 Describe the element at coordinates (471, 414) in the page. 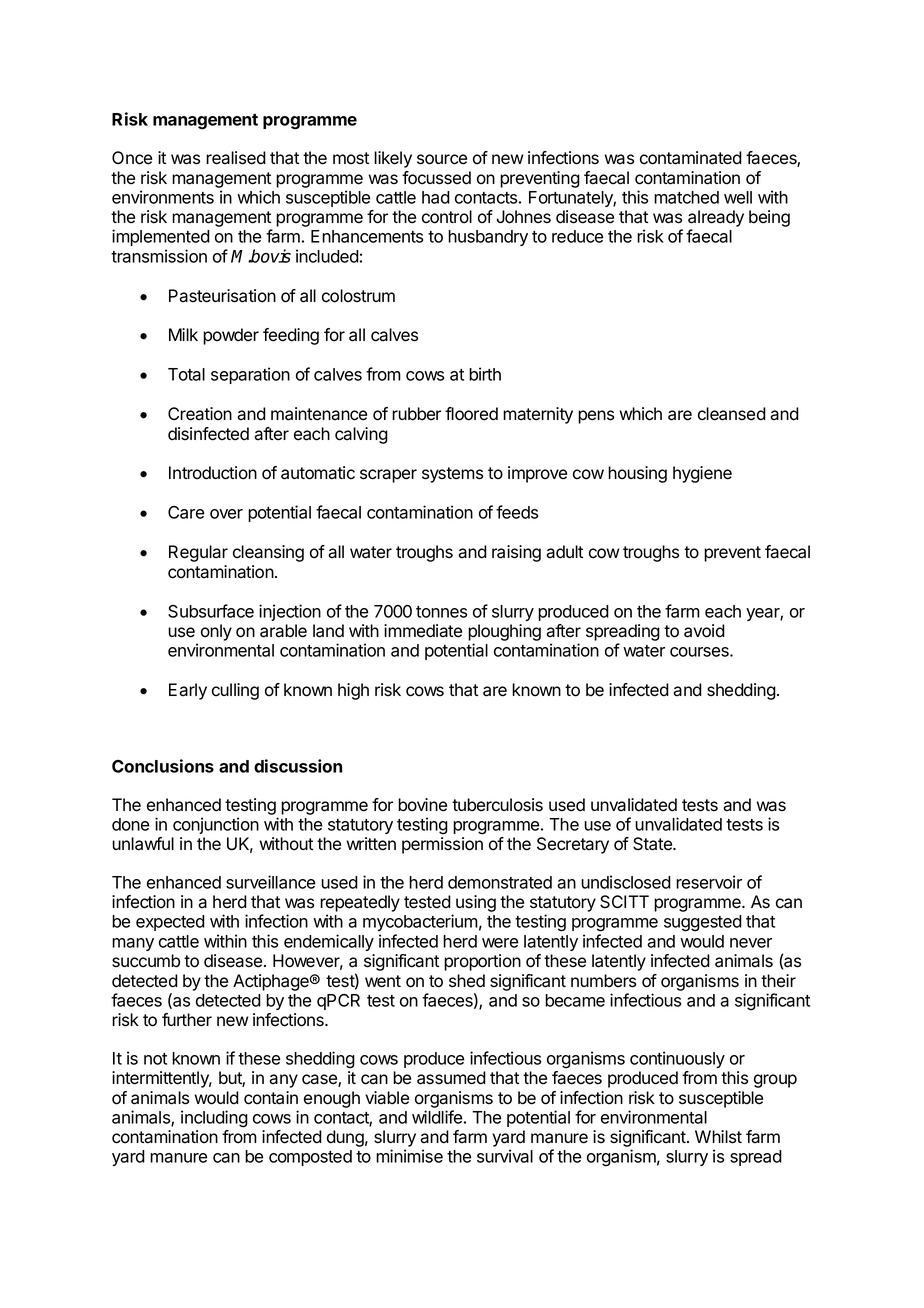

I see `floored` at that location.
